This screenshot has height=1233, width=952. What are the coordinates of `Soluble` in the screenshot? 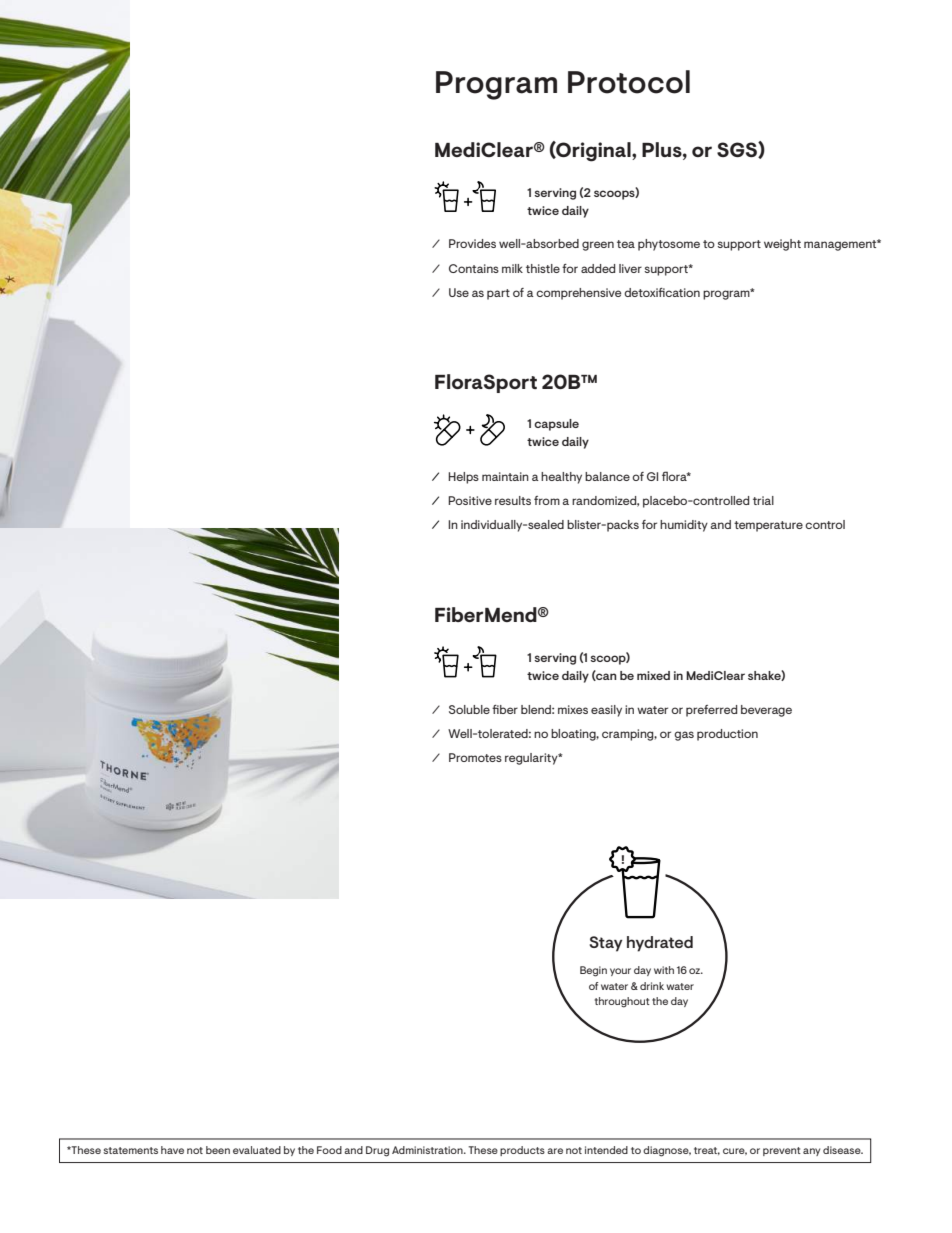 It's located at (469, 709).
